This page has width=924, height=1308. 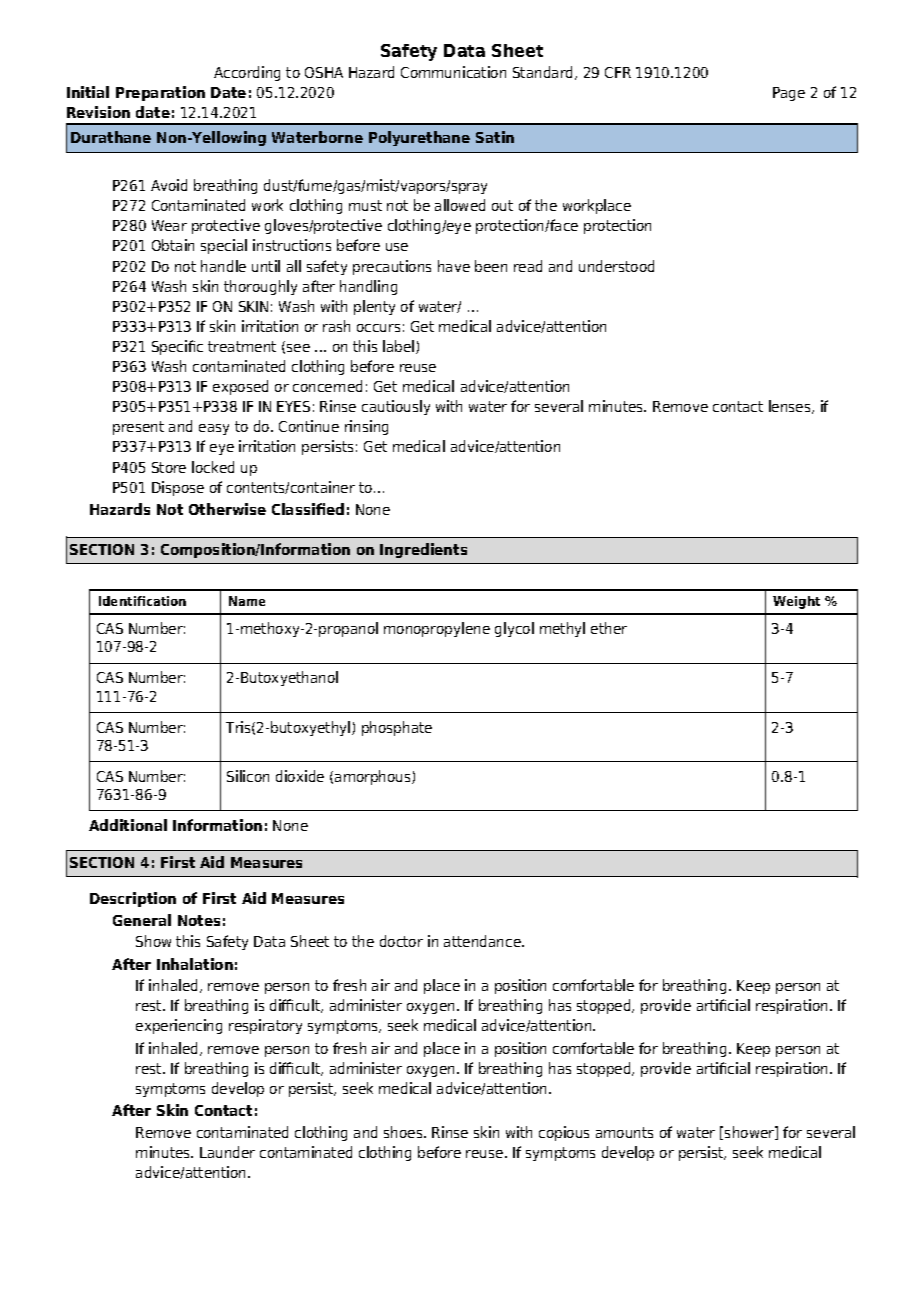 I want to click on Communication, so click(x=453, y=72).
